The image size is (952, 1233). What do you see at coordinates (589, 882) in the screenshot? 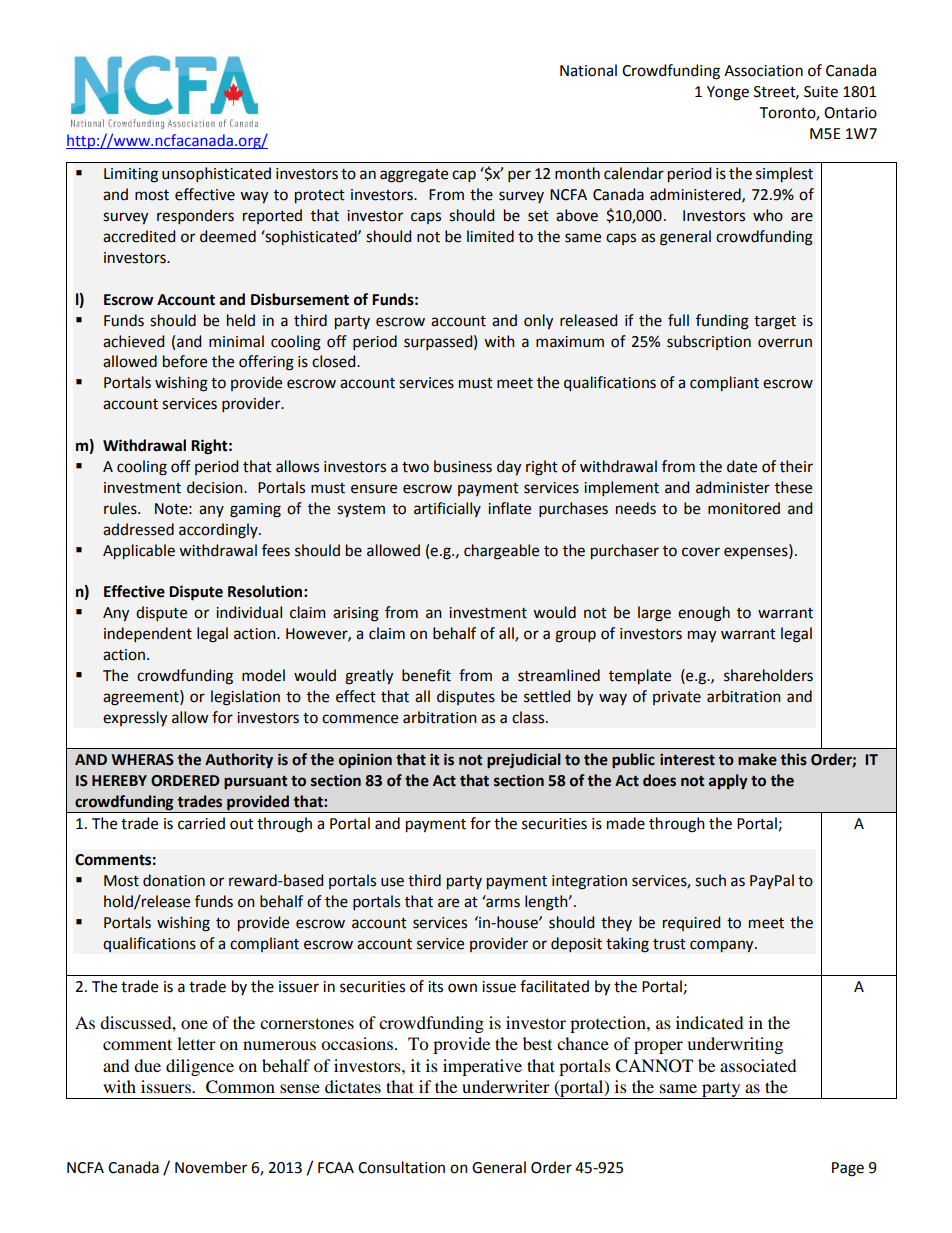
I see `integration` at bounding box center [589, 882].
